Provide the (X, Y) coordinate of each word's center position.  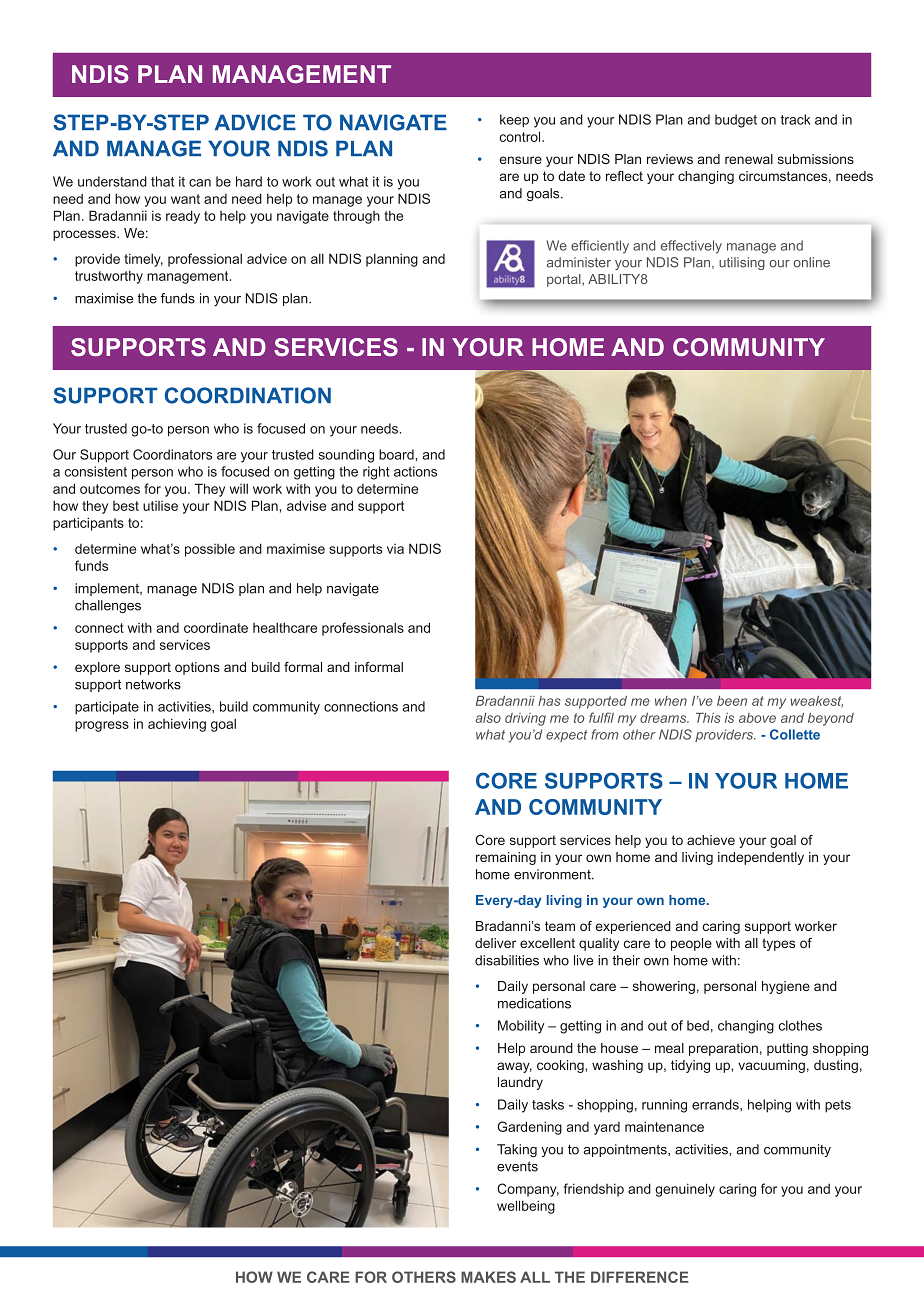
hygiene (786, 987)
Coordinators (172, 454)
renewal (749, 159)
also (488, 718)
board (397, 454)
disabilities (507, 960)
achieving (177, 725)
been (732, 701)
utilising (742, 263)
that (162, 181)
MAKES (488, 1277)
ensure (520, 160)
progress (102, 726)
